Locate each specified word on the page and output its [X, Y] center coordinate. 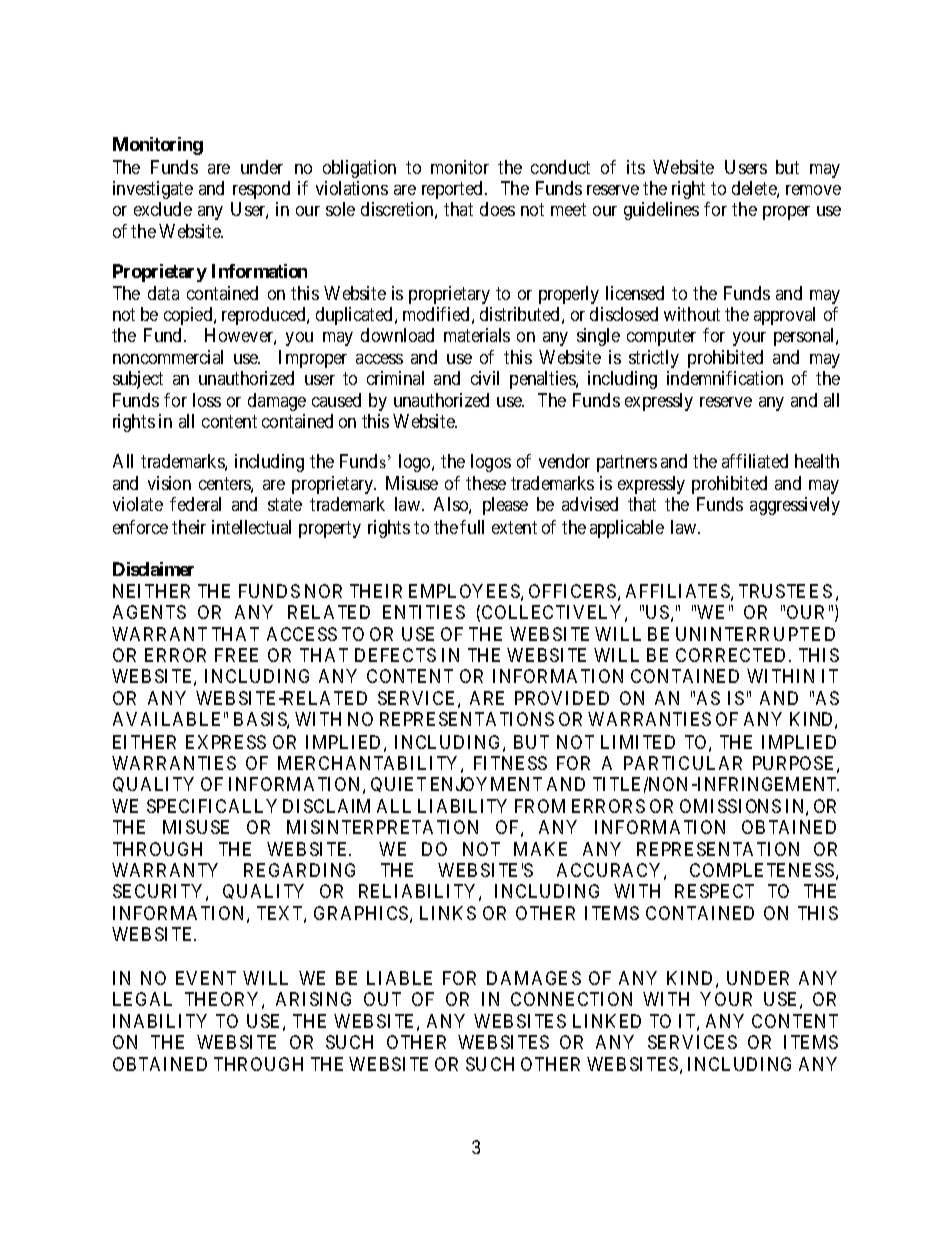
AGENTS [149, 612]
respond [261, 190]
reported [452, 190]
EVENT [206, 978]
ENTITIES [424, 612]
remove [813, 190]
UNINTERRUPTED [755, 634]
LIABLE [399, 978]
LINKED [607, 1021]
